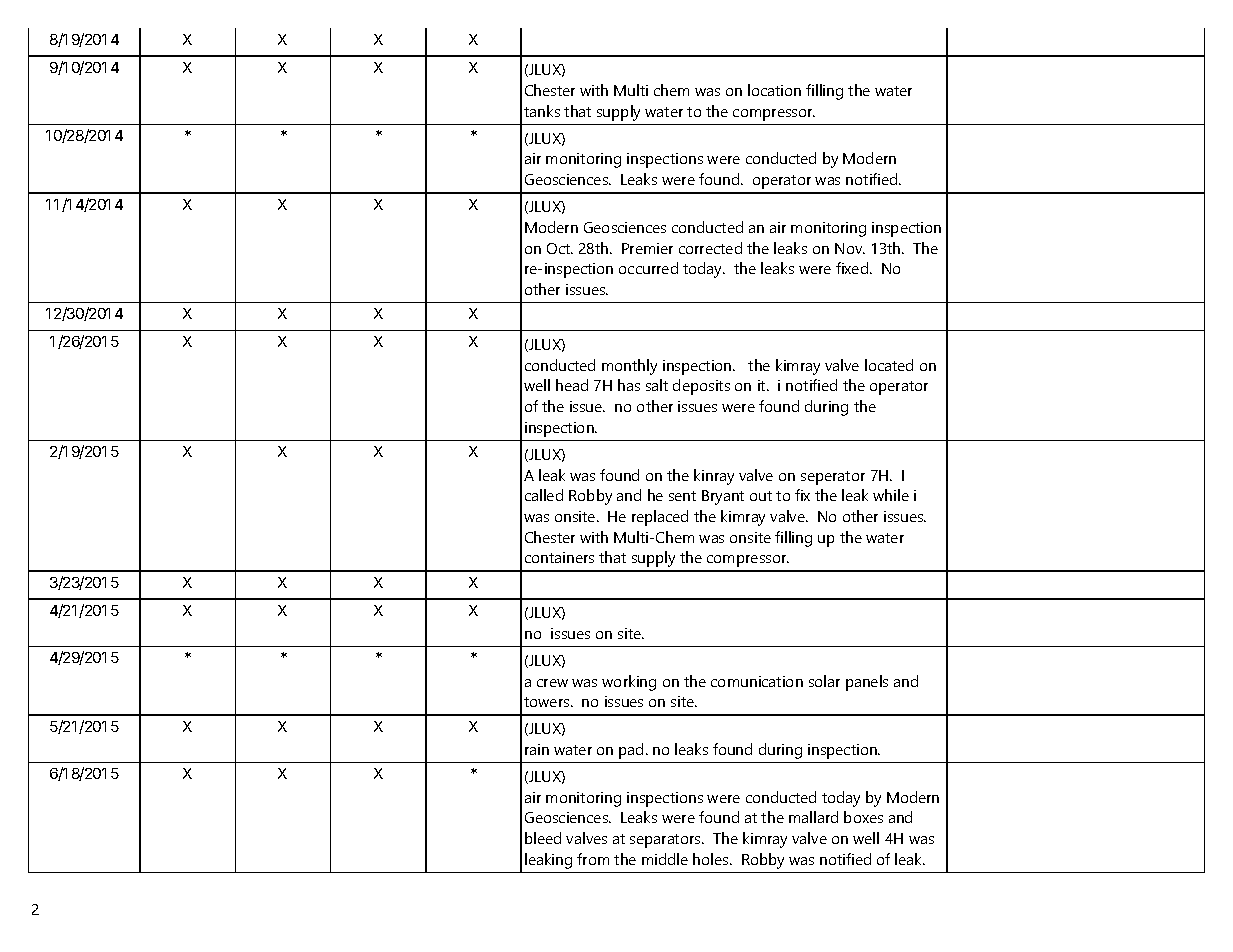 Image resolution: width=1233 pixels, height=952 pixels. Describe the element at coordinates (629, 683) in the page. I see `working` at that location.
